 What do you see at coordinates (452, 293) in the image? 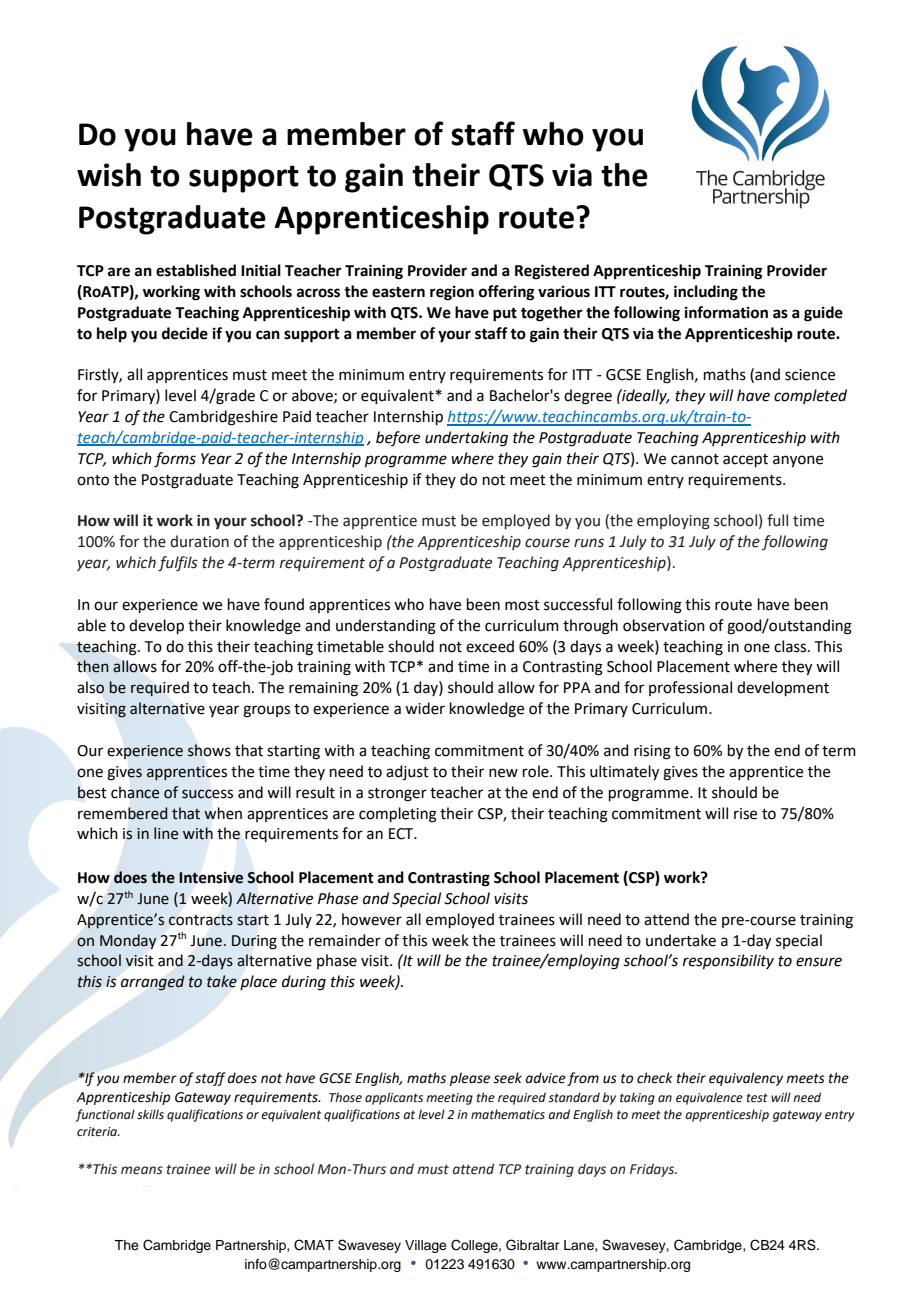
I see `region` at bounding box center [452, 293].
